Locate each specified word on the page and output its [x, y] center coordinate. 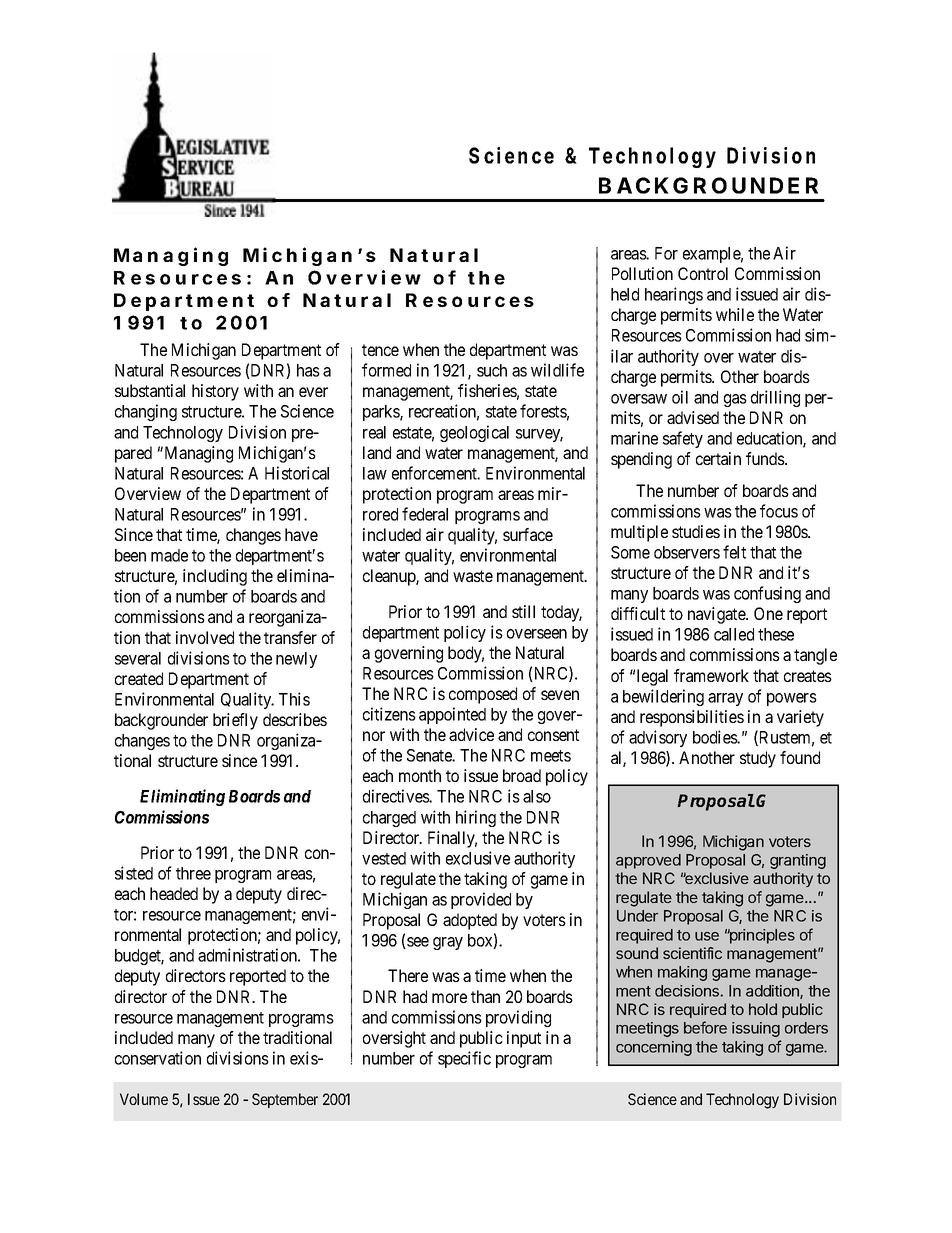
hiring [476, 818]
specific [464, 1059]
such [492, 370]
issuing [756, 1029]
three [193, 873]
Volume [144, 1099]
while [735, 314]
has [308, 370]
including [215, 577]
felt [734, 552]
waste [473, 576]
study [758, 759]
